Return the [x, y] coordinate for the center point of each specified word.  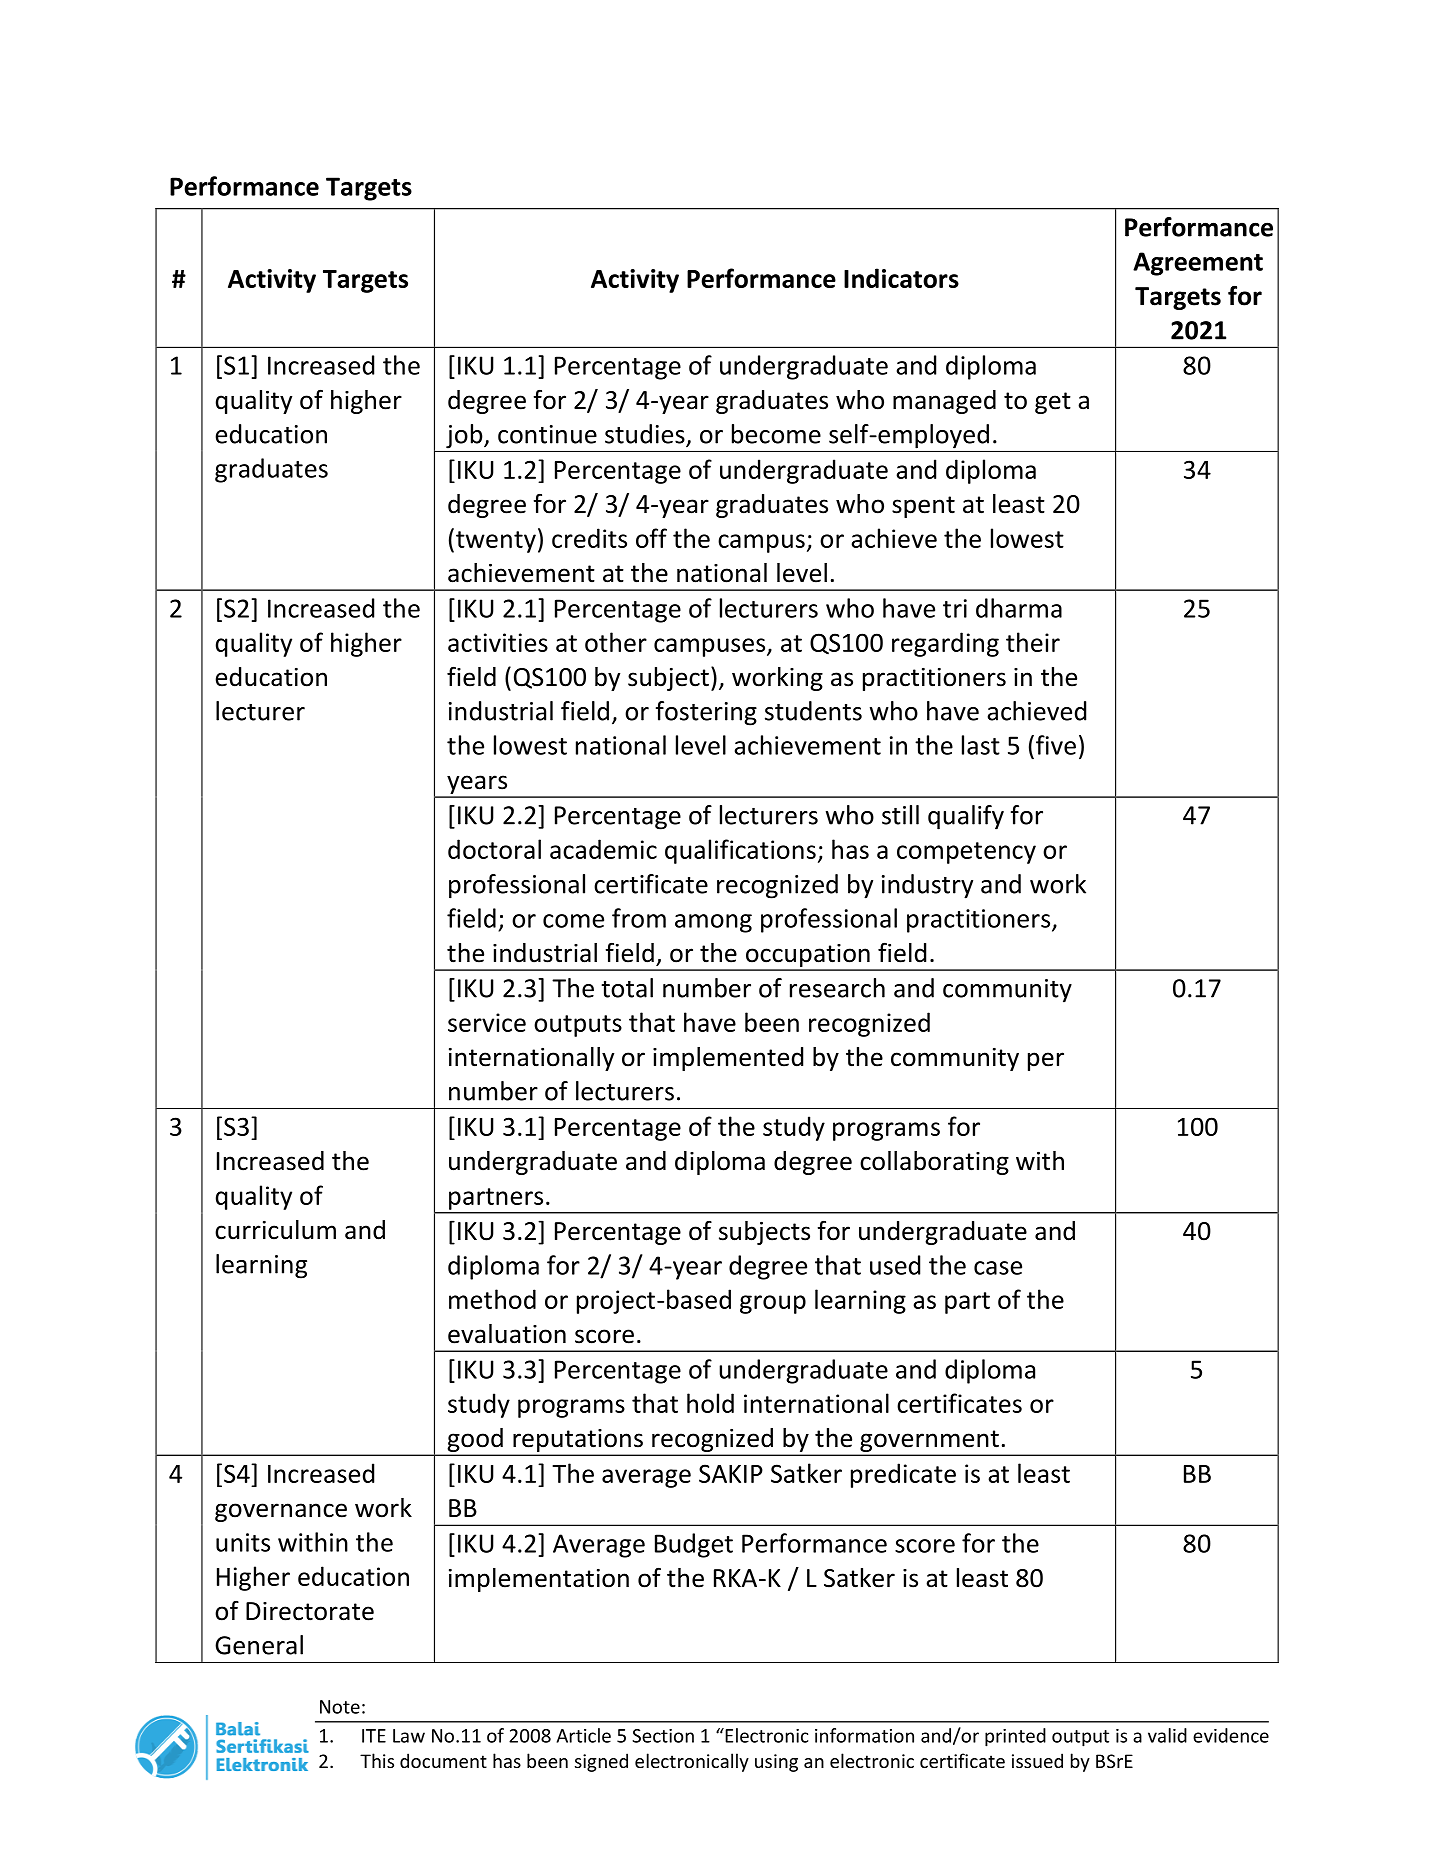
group [773, 1304]
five [1056, 745]
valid [1167, 1735]
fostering [706, 713]
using [776, 1763]
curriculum [275, 1230]
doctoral [494, 849]
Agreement [1198, 264]
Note [340, 1707]
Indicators [901, 278]
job [465, 436]
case [998, 1268]
